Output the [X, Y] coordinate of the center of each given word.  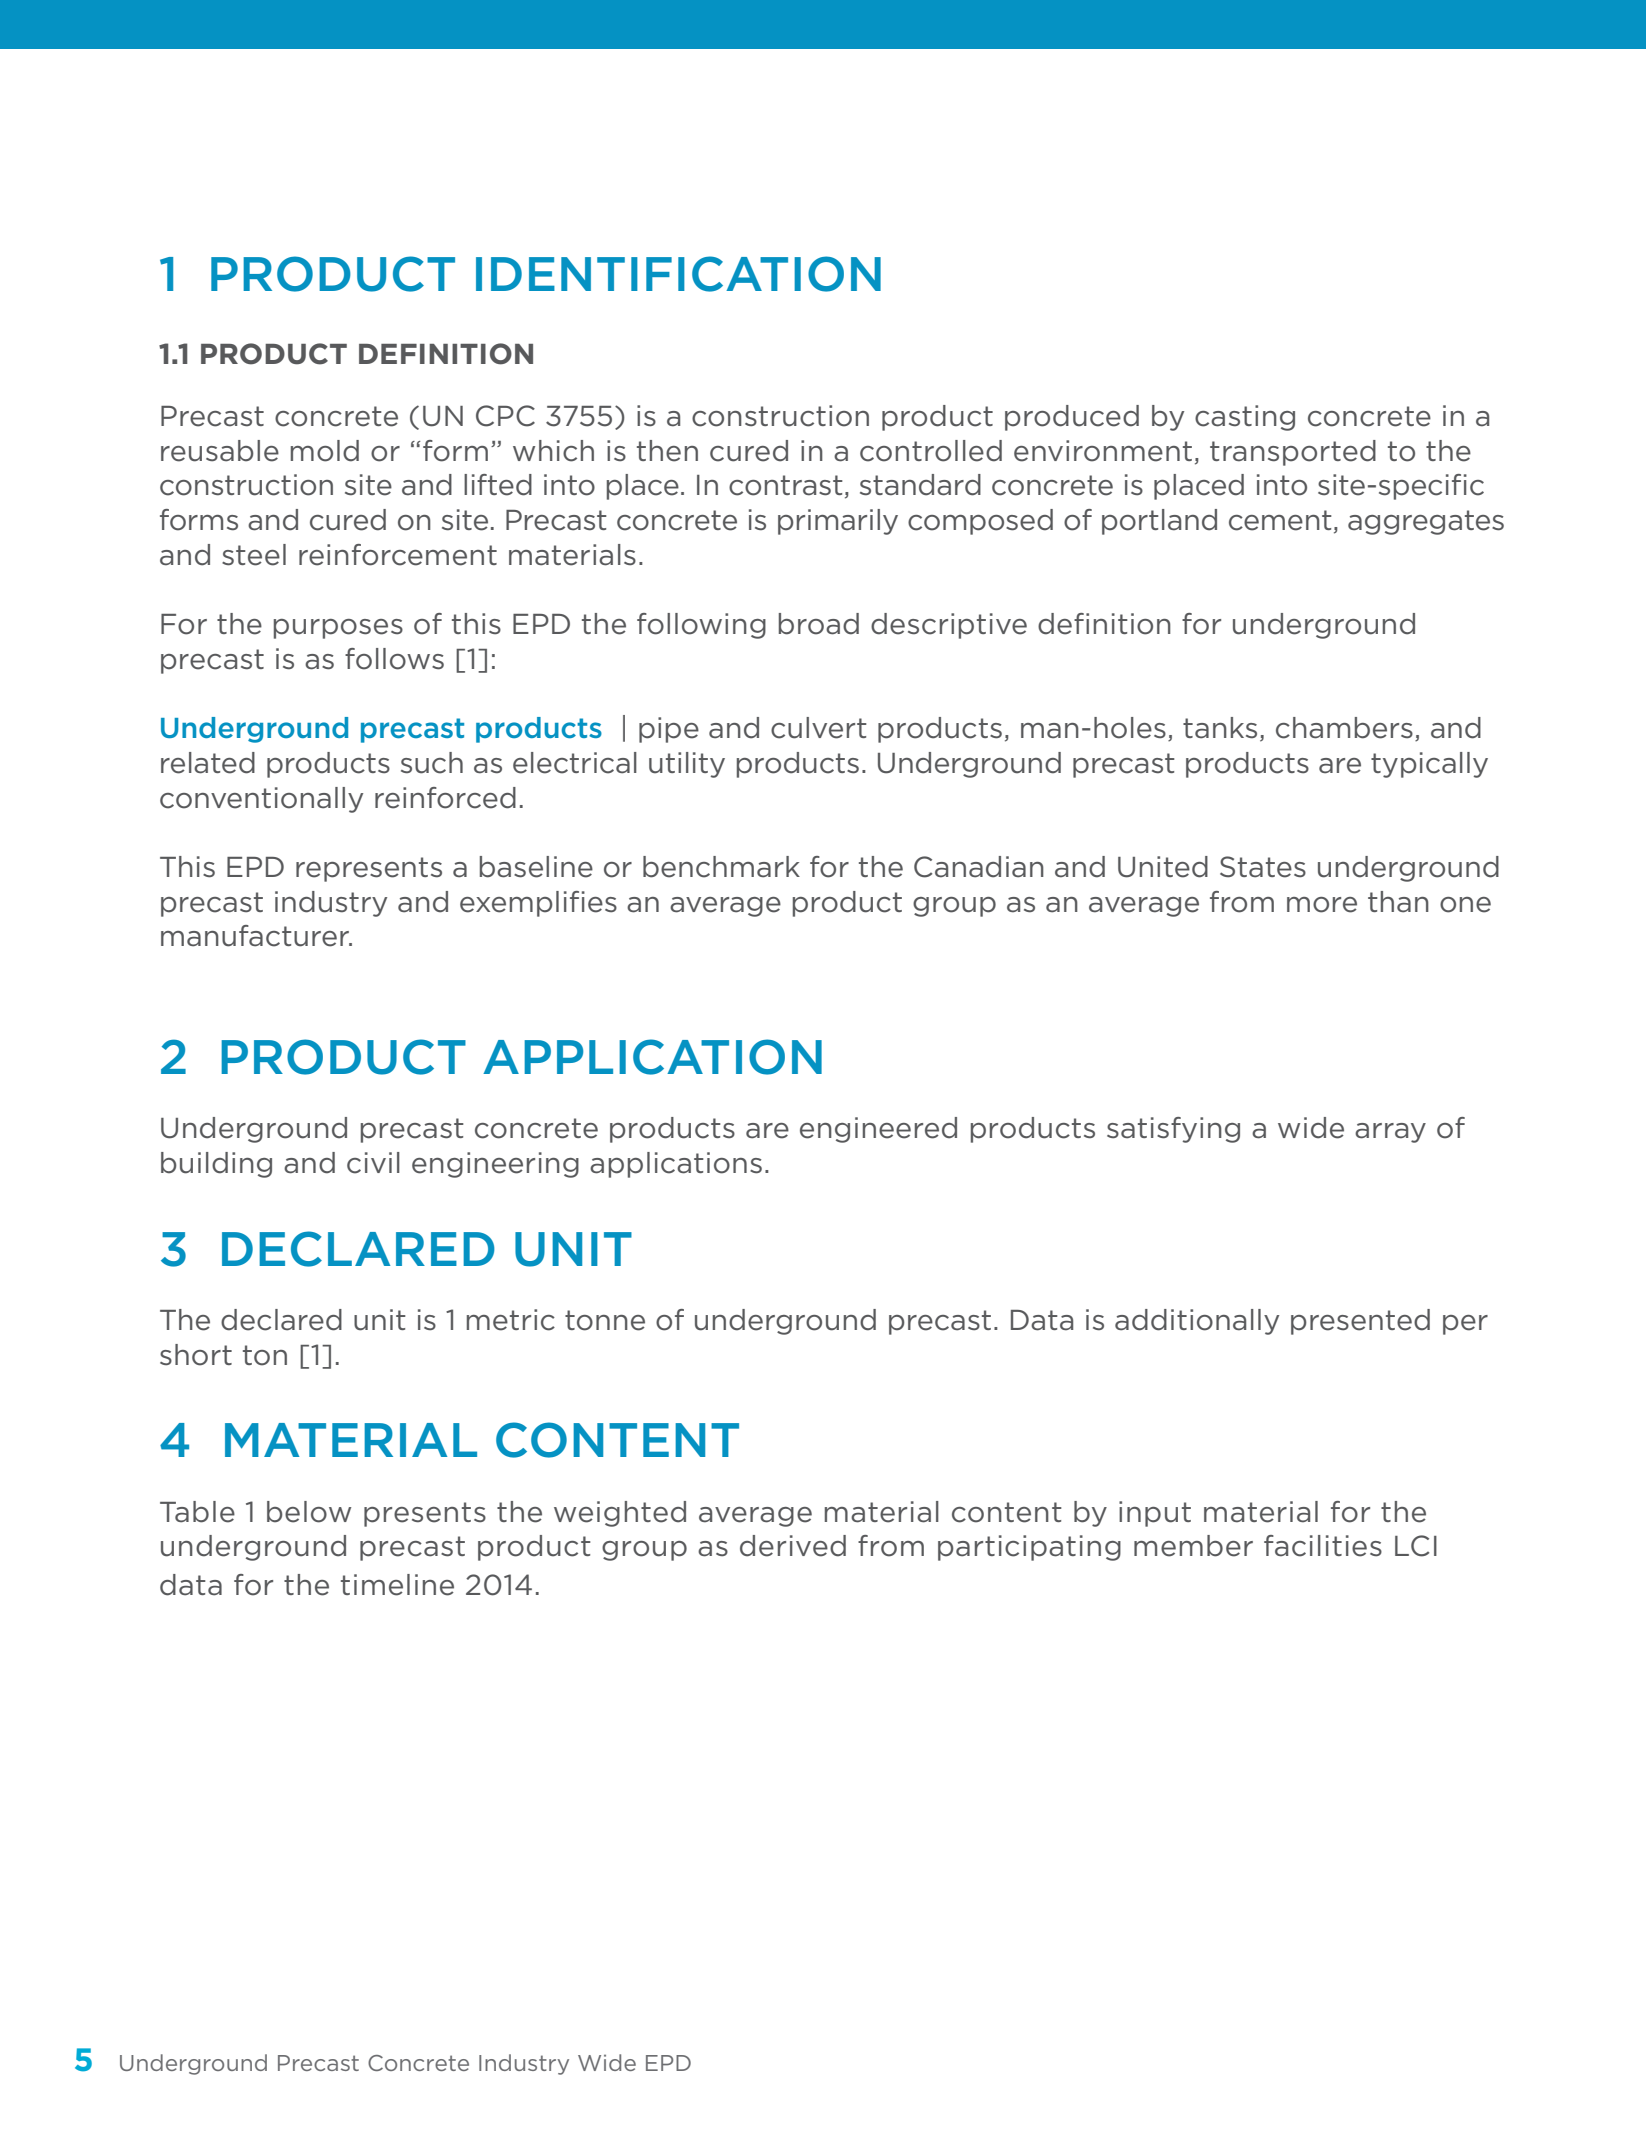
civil [373, 1163]
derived [793, 1546]
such [432, 763]
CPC [505, 416]
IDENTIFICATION [678, 274]
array [1390, 1133]
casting [1245, 418]
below [309, 1512]
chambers [1344, 728]
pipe [669, 730]
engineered [878, 1130]
